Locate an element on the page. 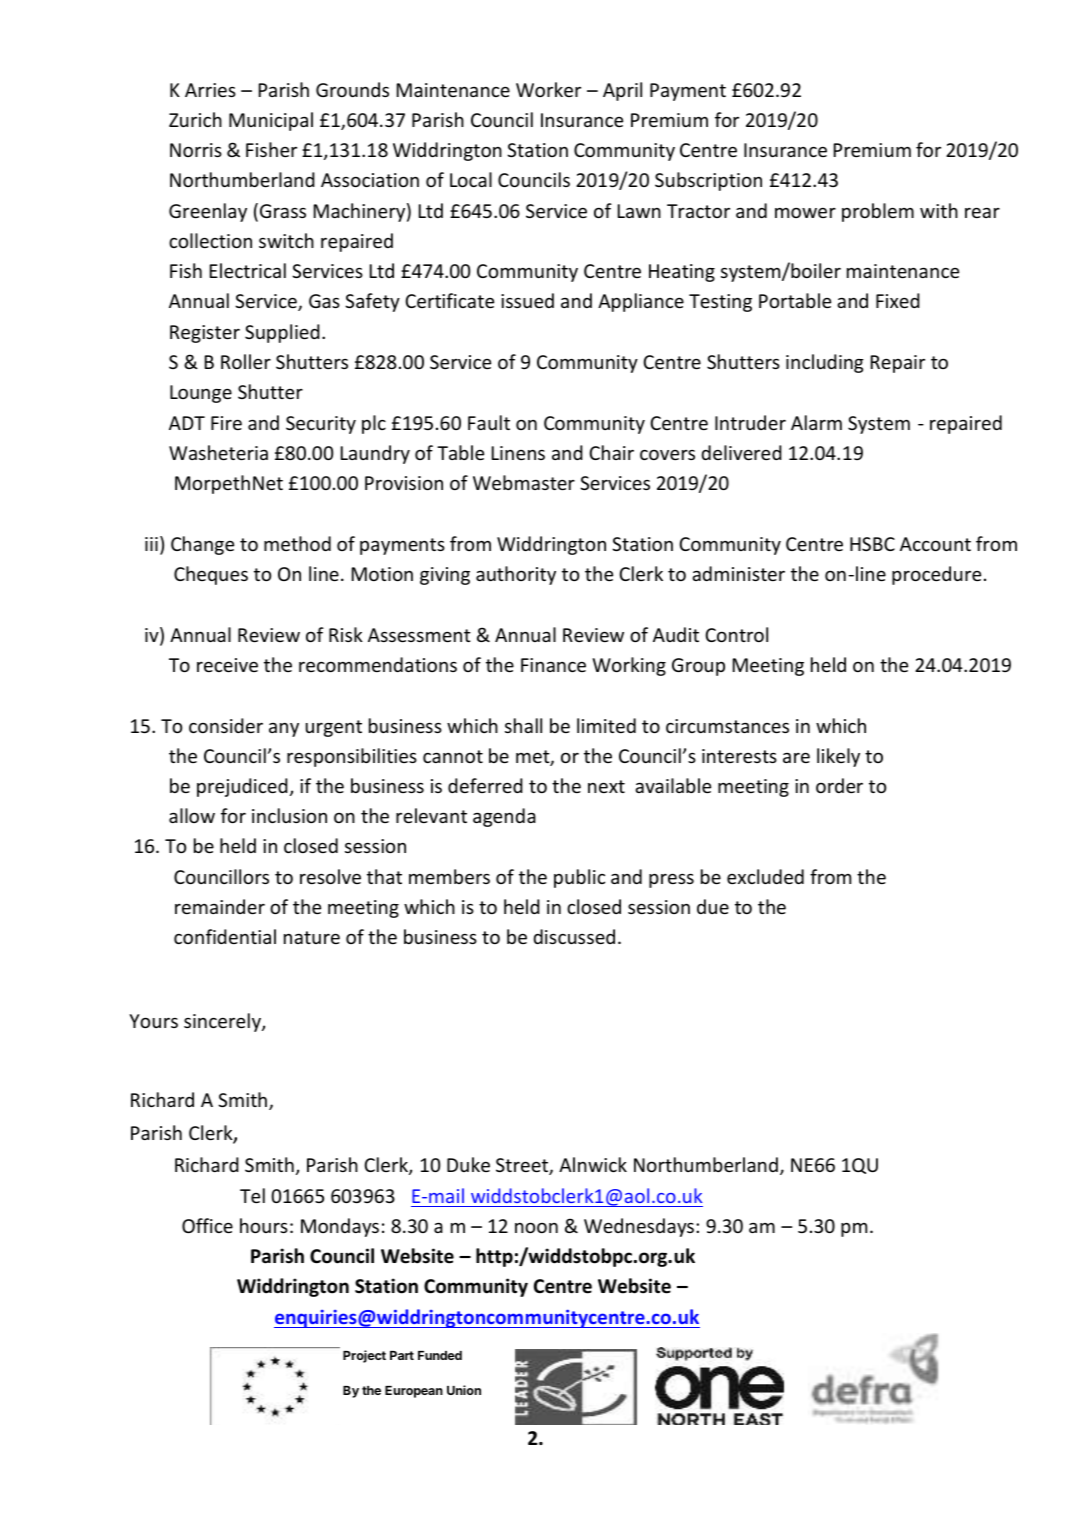  likely is located at coordinates (838, 757).
